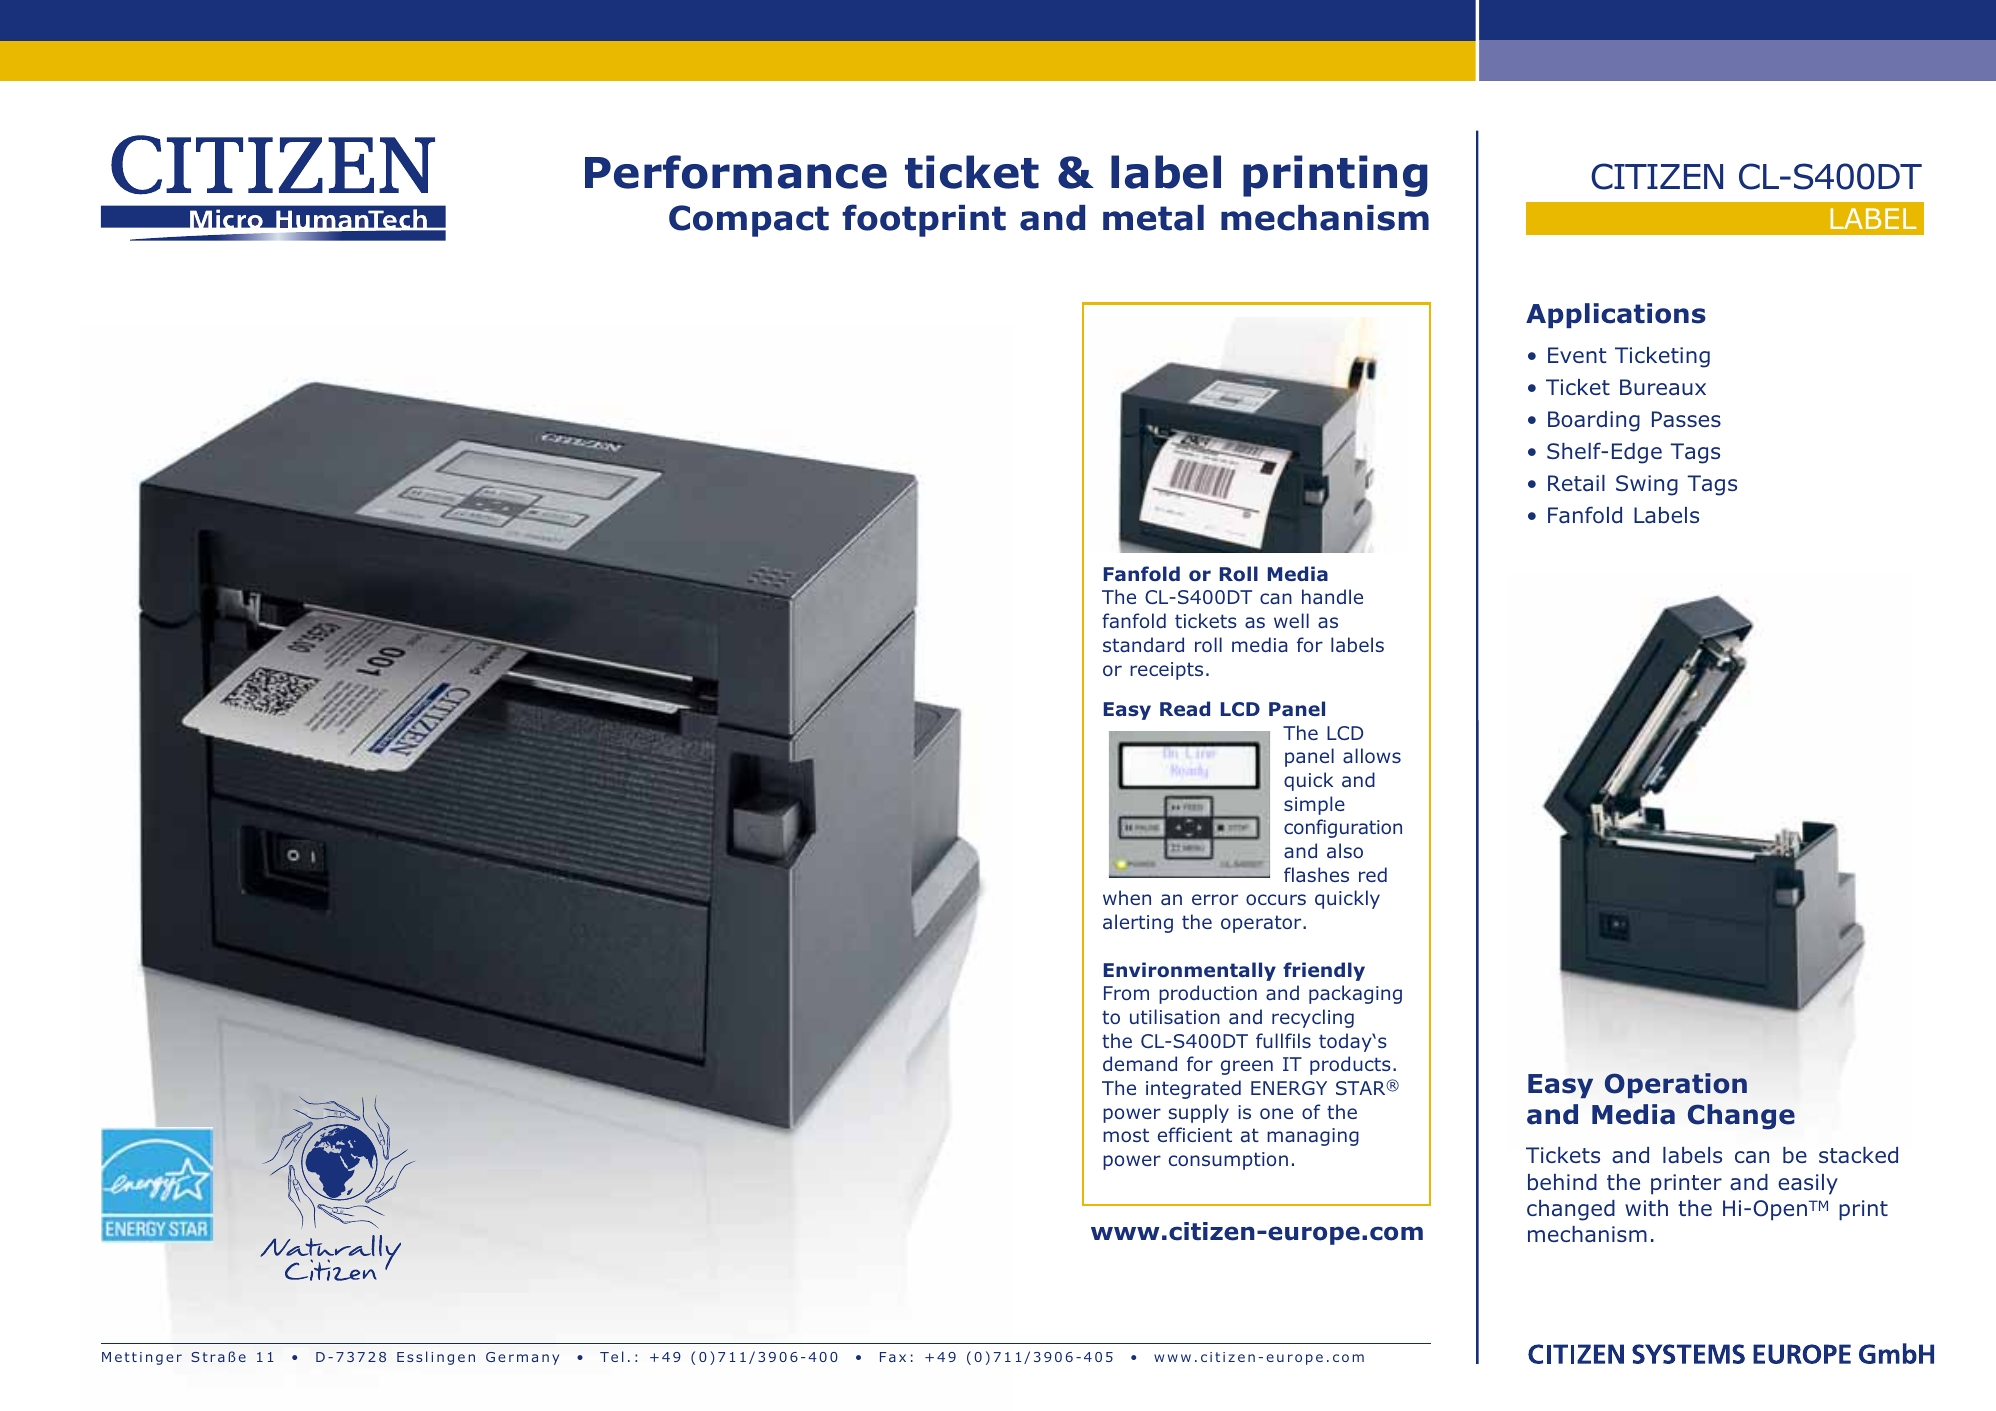  I want to click on Applications, so click(1616, 315).
